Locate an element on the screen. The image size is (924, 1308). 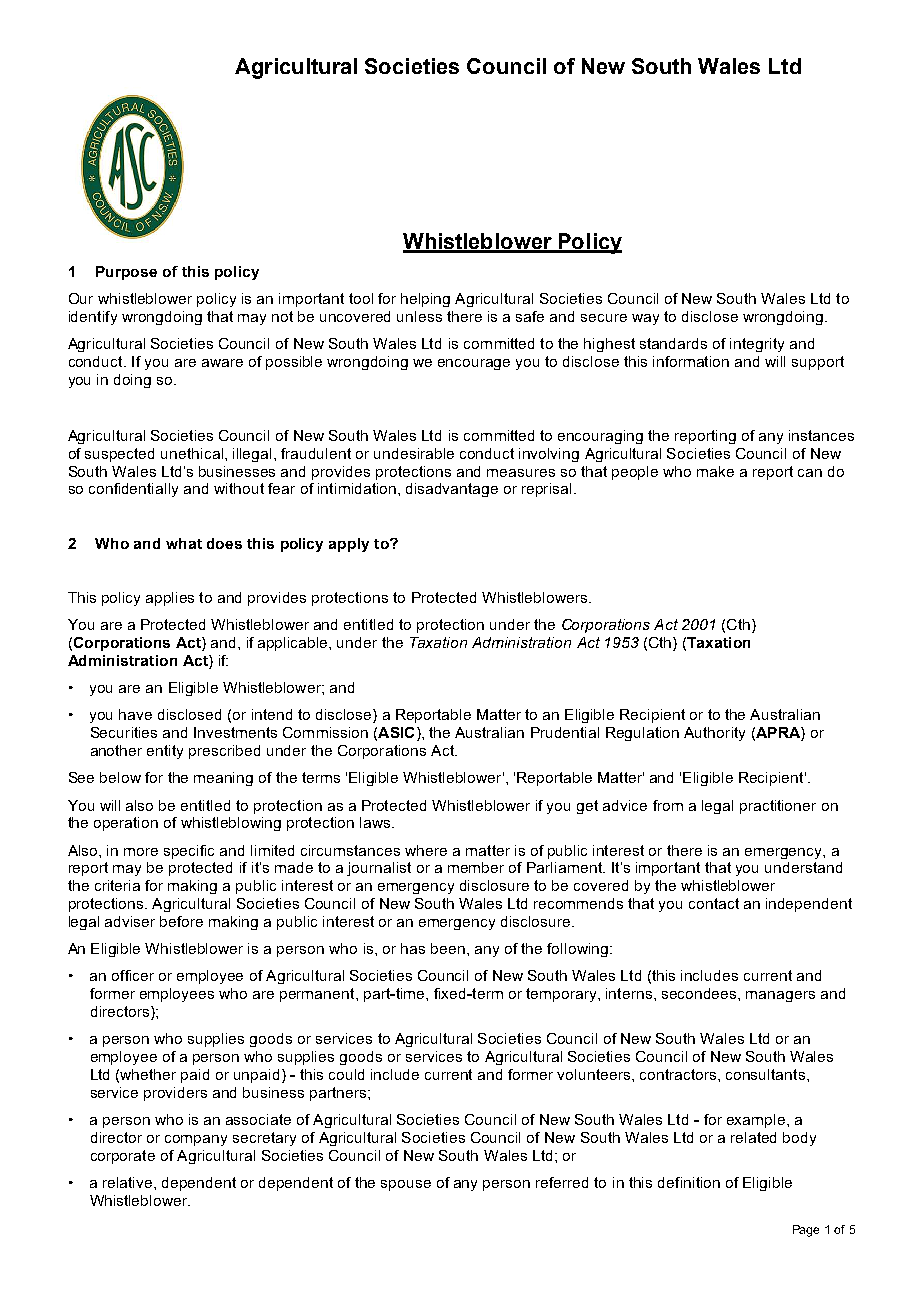
integrity is located at coordinates (757, 345).
